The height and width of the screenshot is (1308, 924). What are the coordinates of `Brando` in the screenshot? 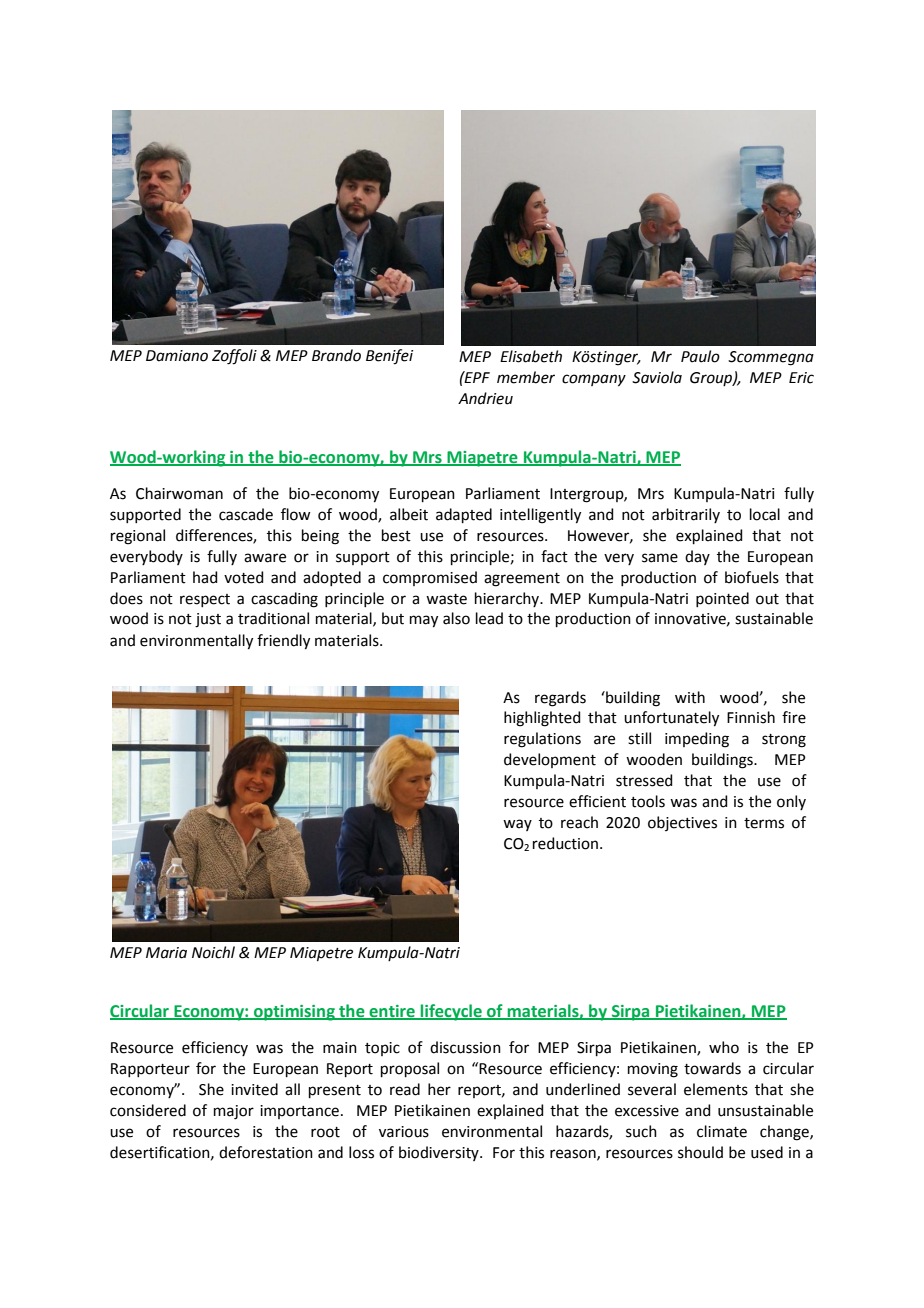 It's located at (336, 355).
